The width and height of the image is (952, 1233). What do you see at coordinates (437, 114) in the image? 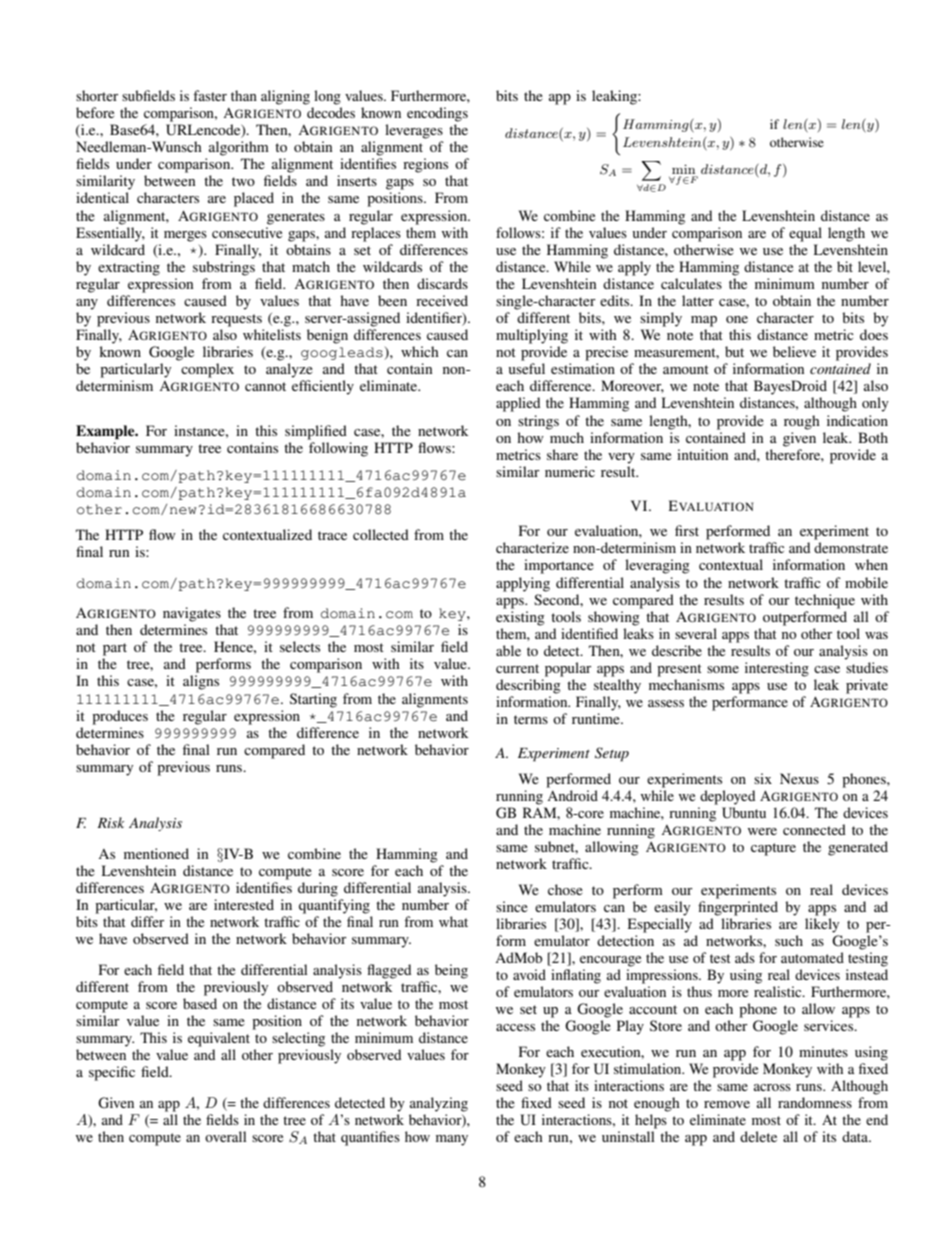
I see `encodings` at bounding box center [437, 114].
